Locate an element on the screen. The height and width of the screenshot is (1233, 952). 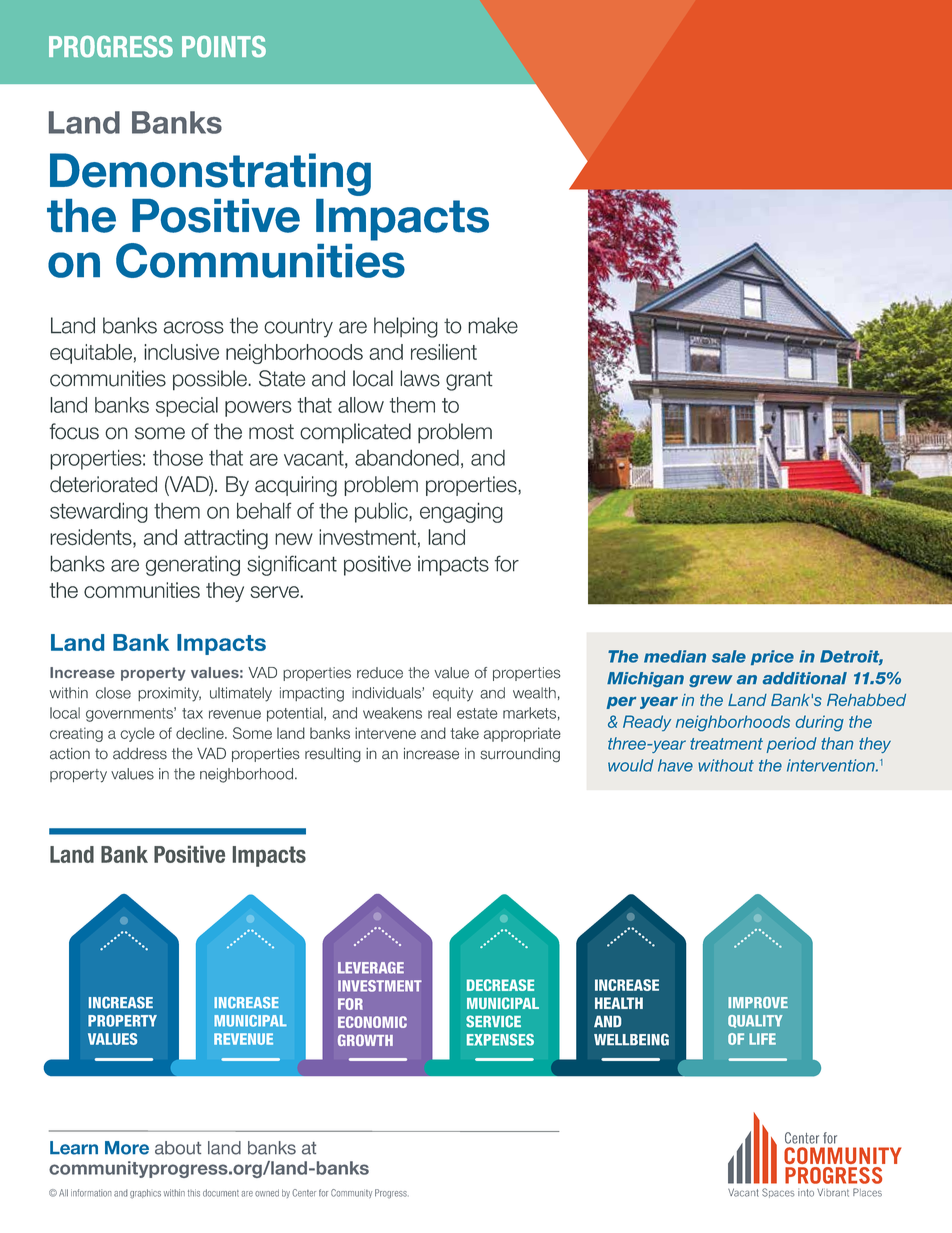
LEVERAGE is located at coordinates (371, 968).
